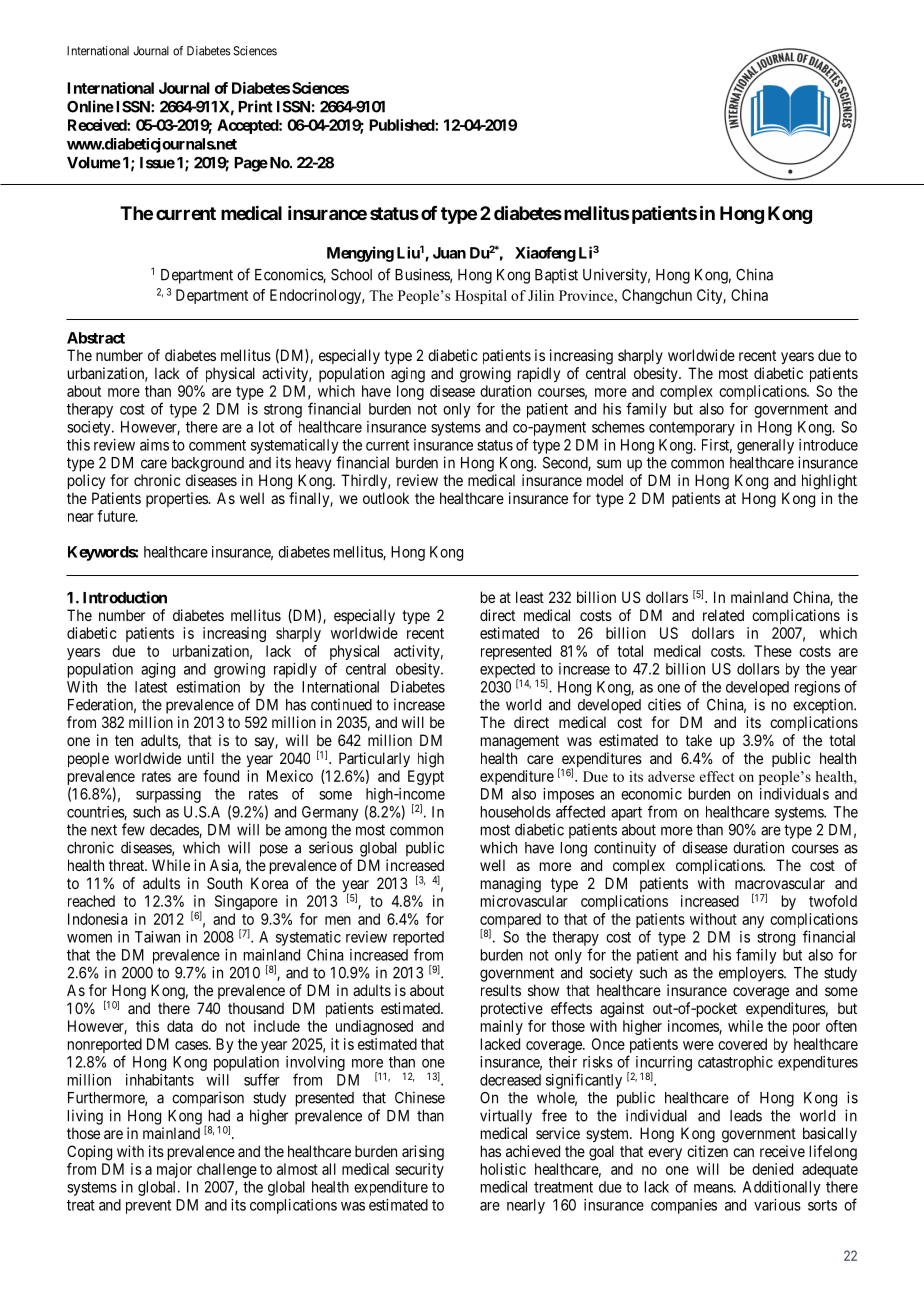  I want to click on Juan, so click(449, 253).
